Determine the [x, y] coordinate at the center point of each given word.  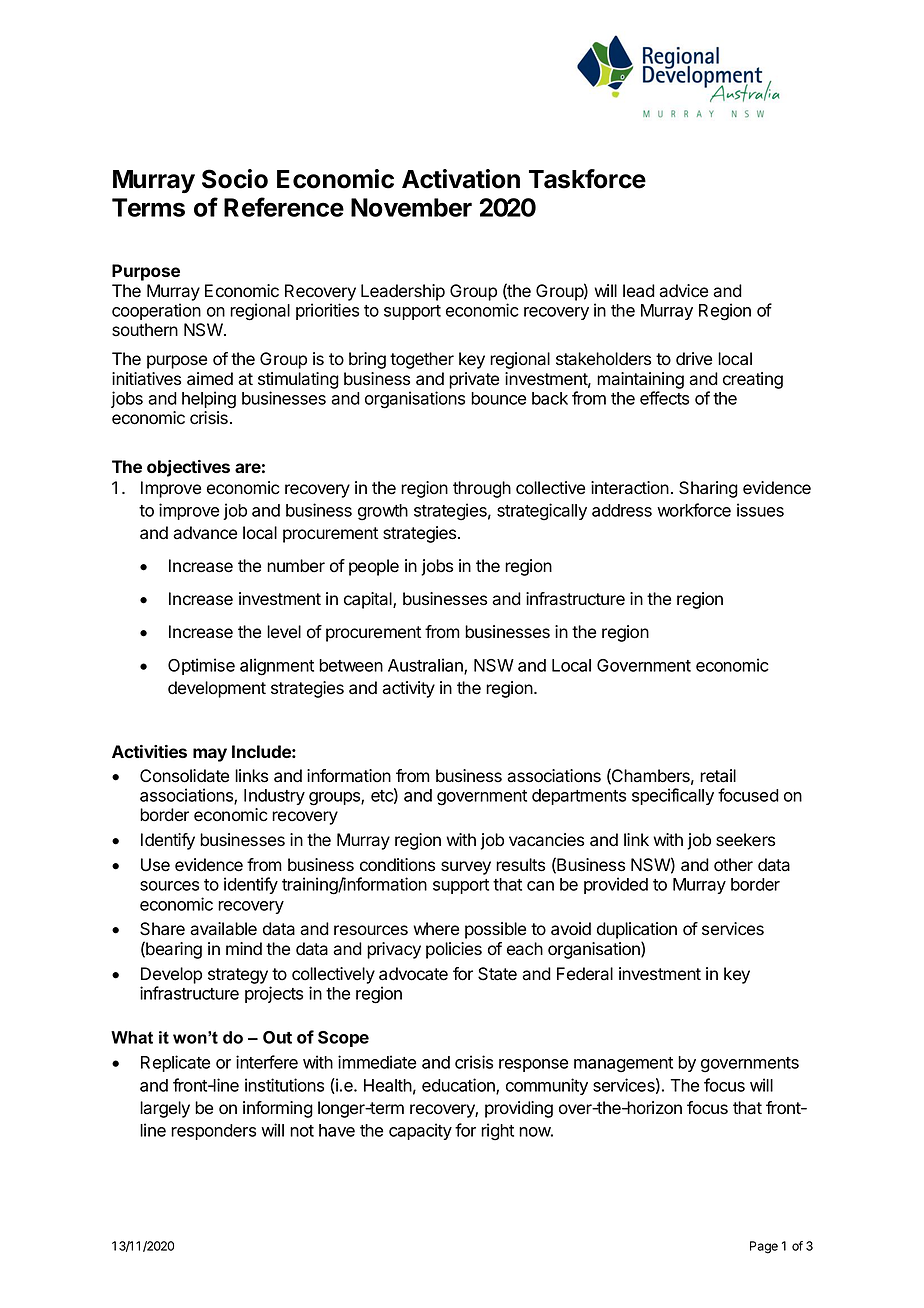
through [482, 489]
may [210, 755]
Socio [235, 179]
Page [764, 1247]
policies [454, 950]
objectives [188, 468]
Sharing [708, 489]
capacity [420, 1131]
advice [683, 291]
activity [408, 689]
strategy [238, 976]
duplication [637, 930]
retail [718, 776]
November [411, 207]
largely [165, 1109]
